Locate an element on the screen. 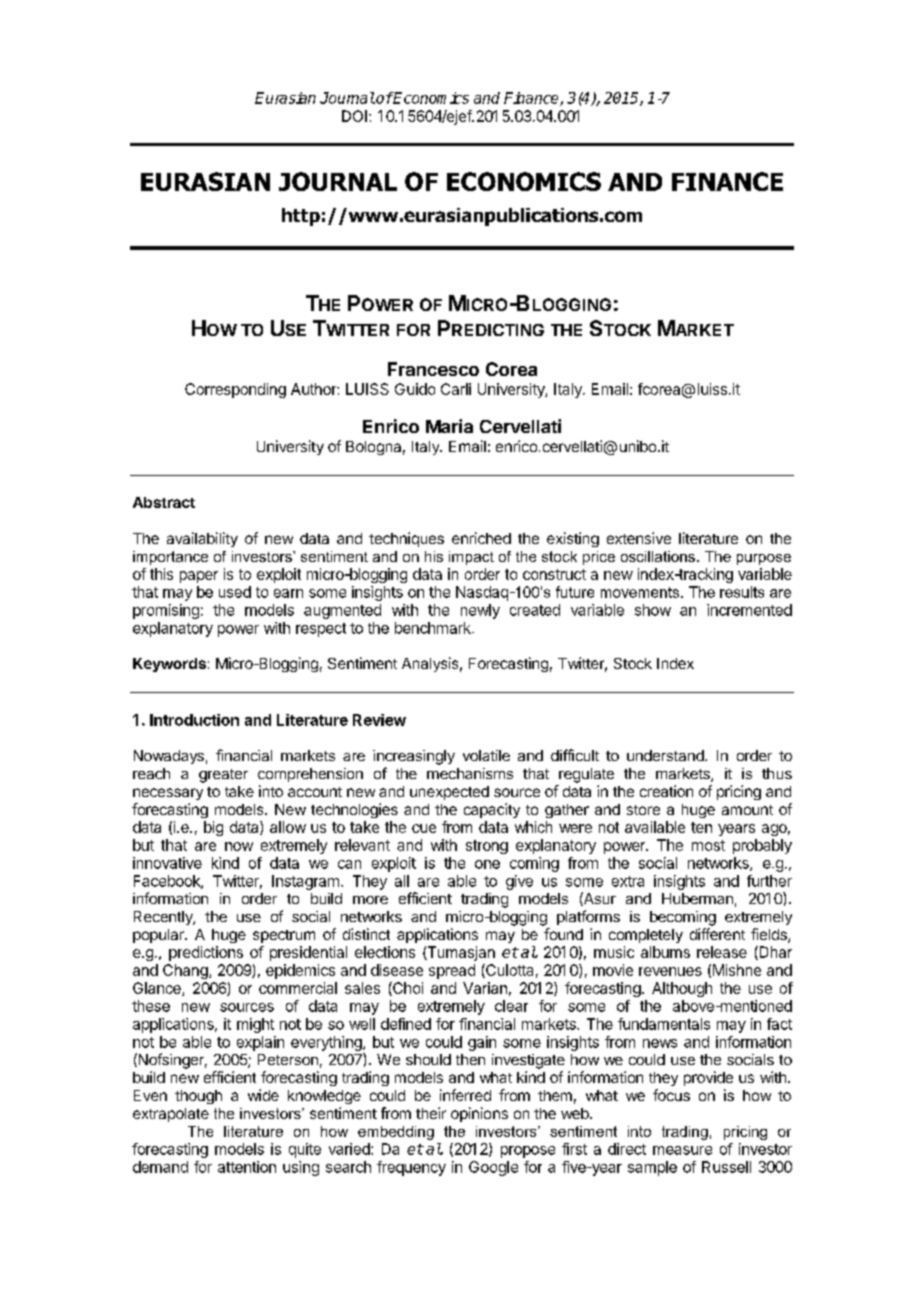 The width and height of the screenshot is (924, 1309). DOI is located at coordinates (354, 116).
